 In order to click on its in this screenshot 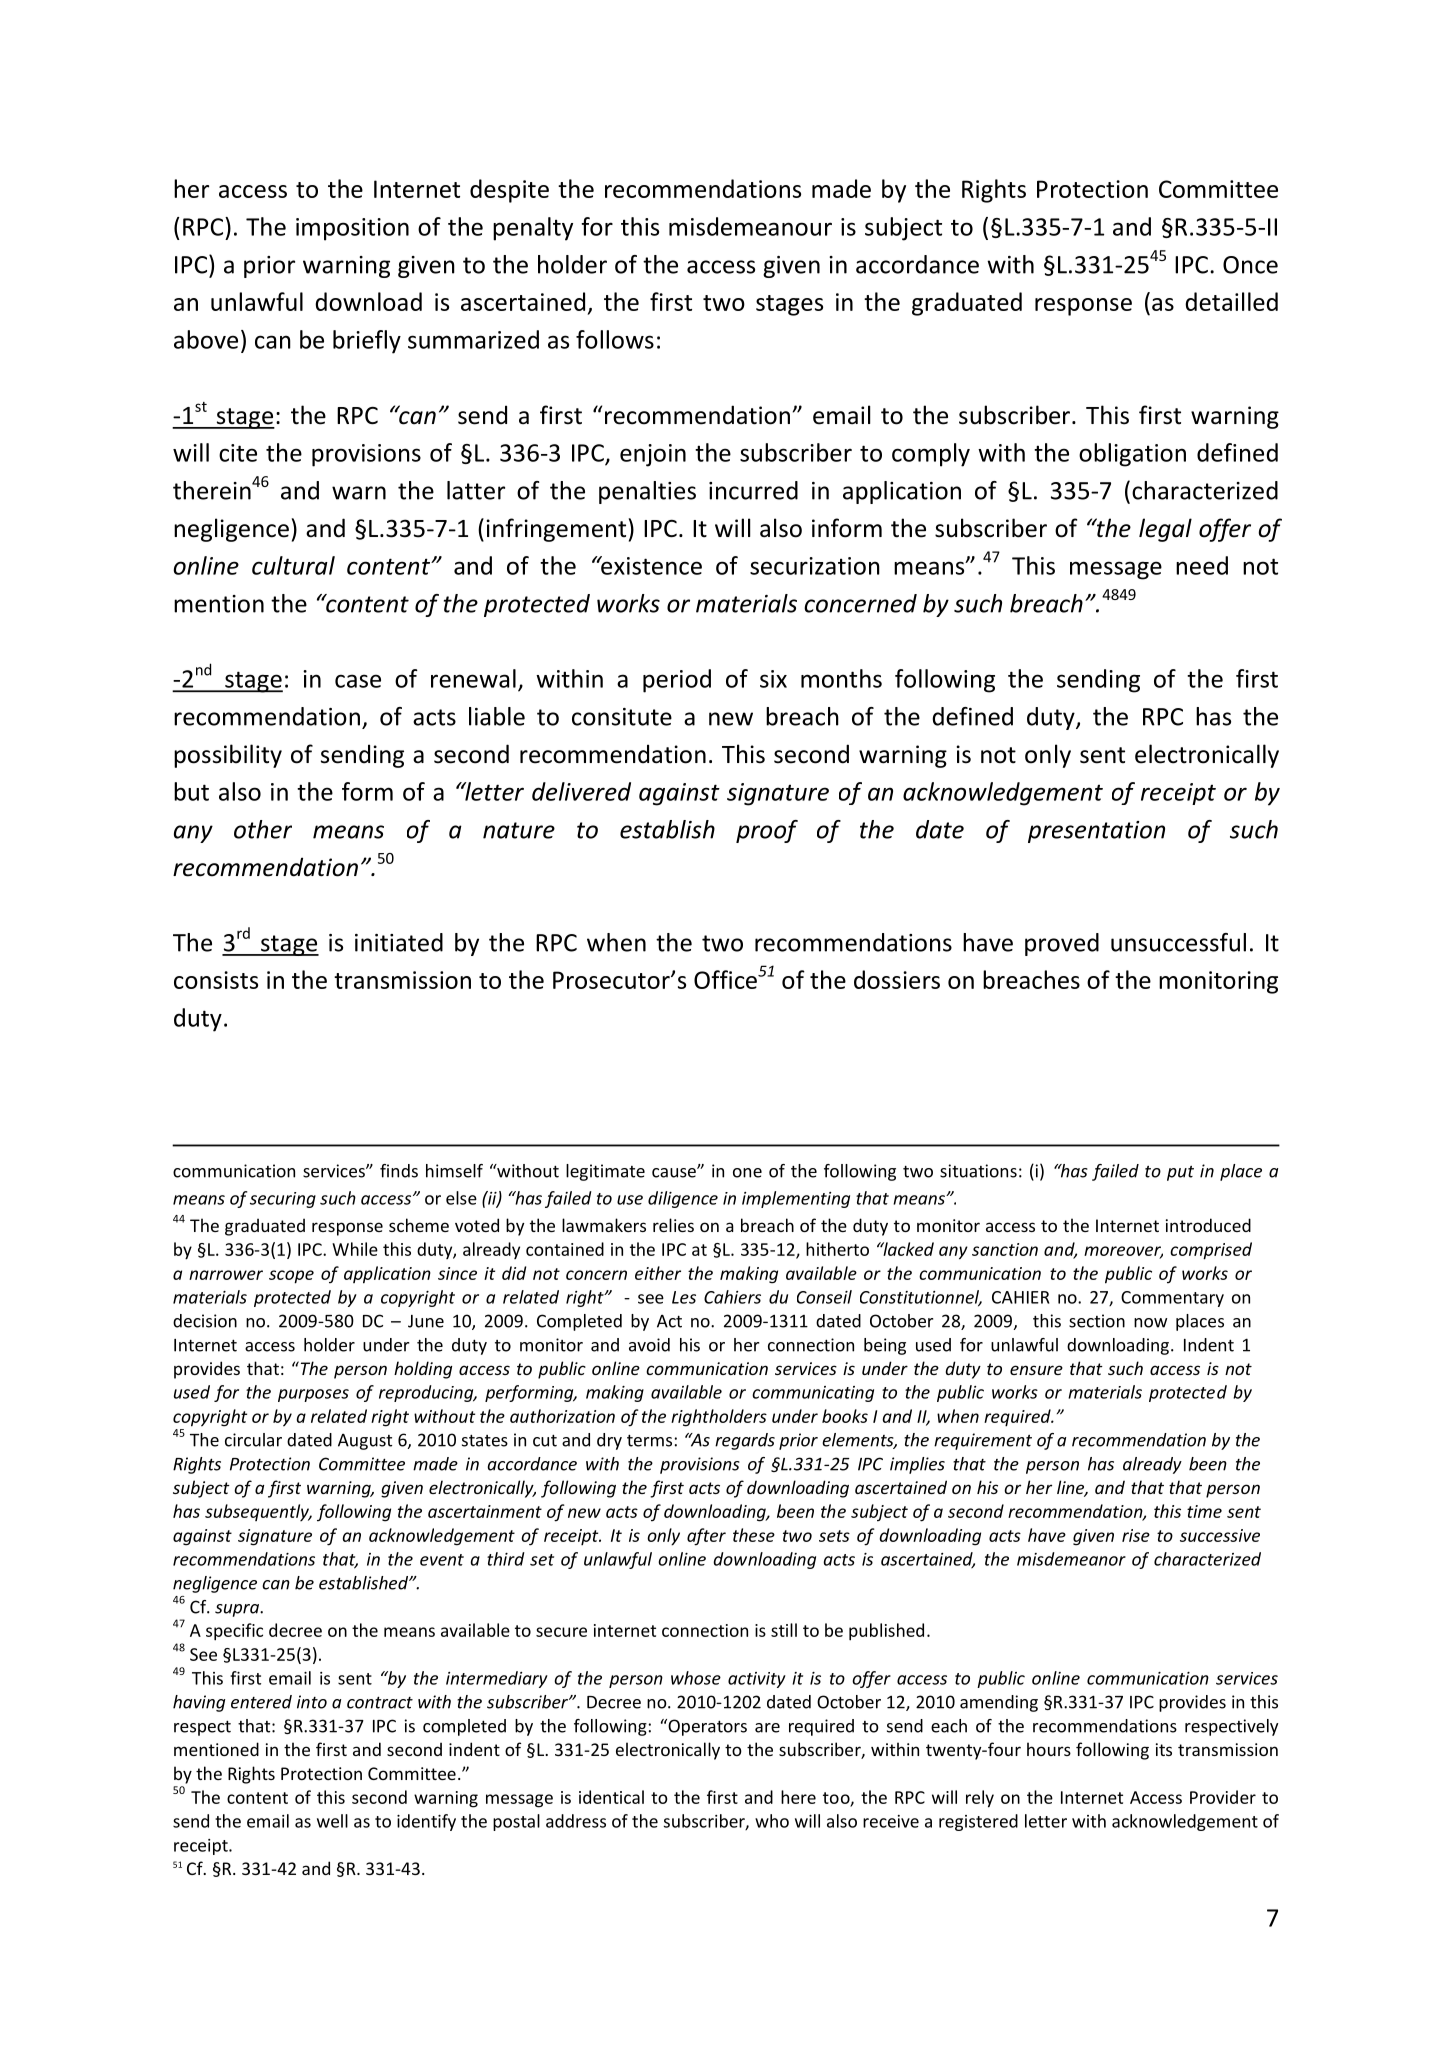, I will do `click(1164, 1749)`.
